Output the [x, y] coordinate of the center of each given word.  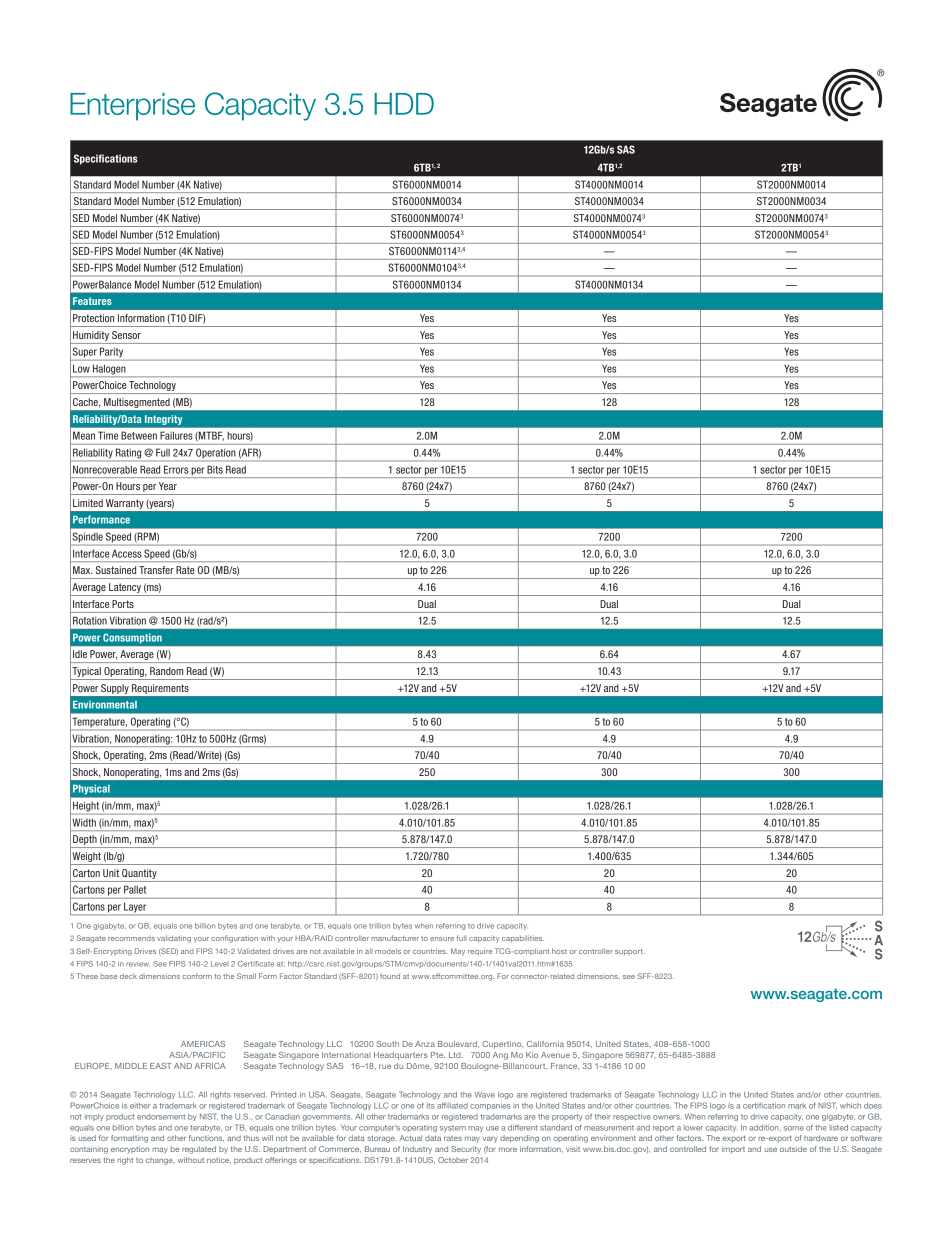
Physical [91, 789]
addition [765, 1128]
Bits [215, 470]
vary [490, 1139]
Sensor [126, 335]
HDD [404, 104]
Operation [215, 453]
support [630, 952]
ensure [442, 939]
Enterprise [132, 107]
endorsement [161, 1117]
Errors [176, 470]
